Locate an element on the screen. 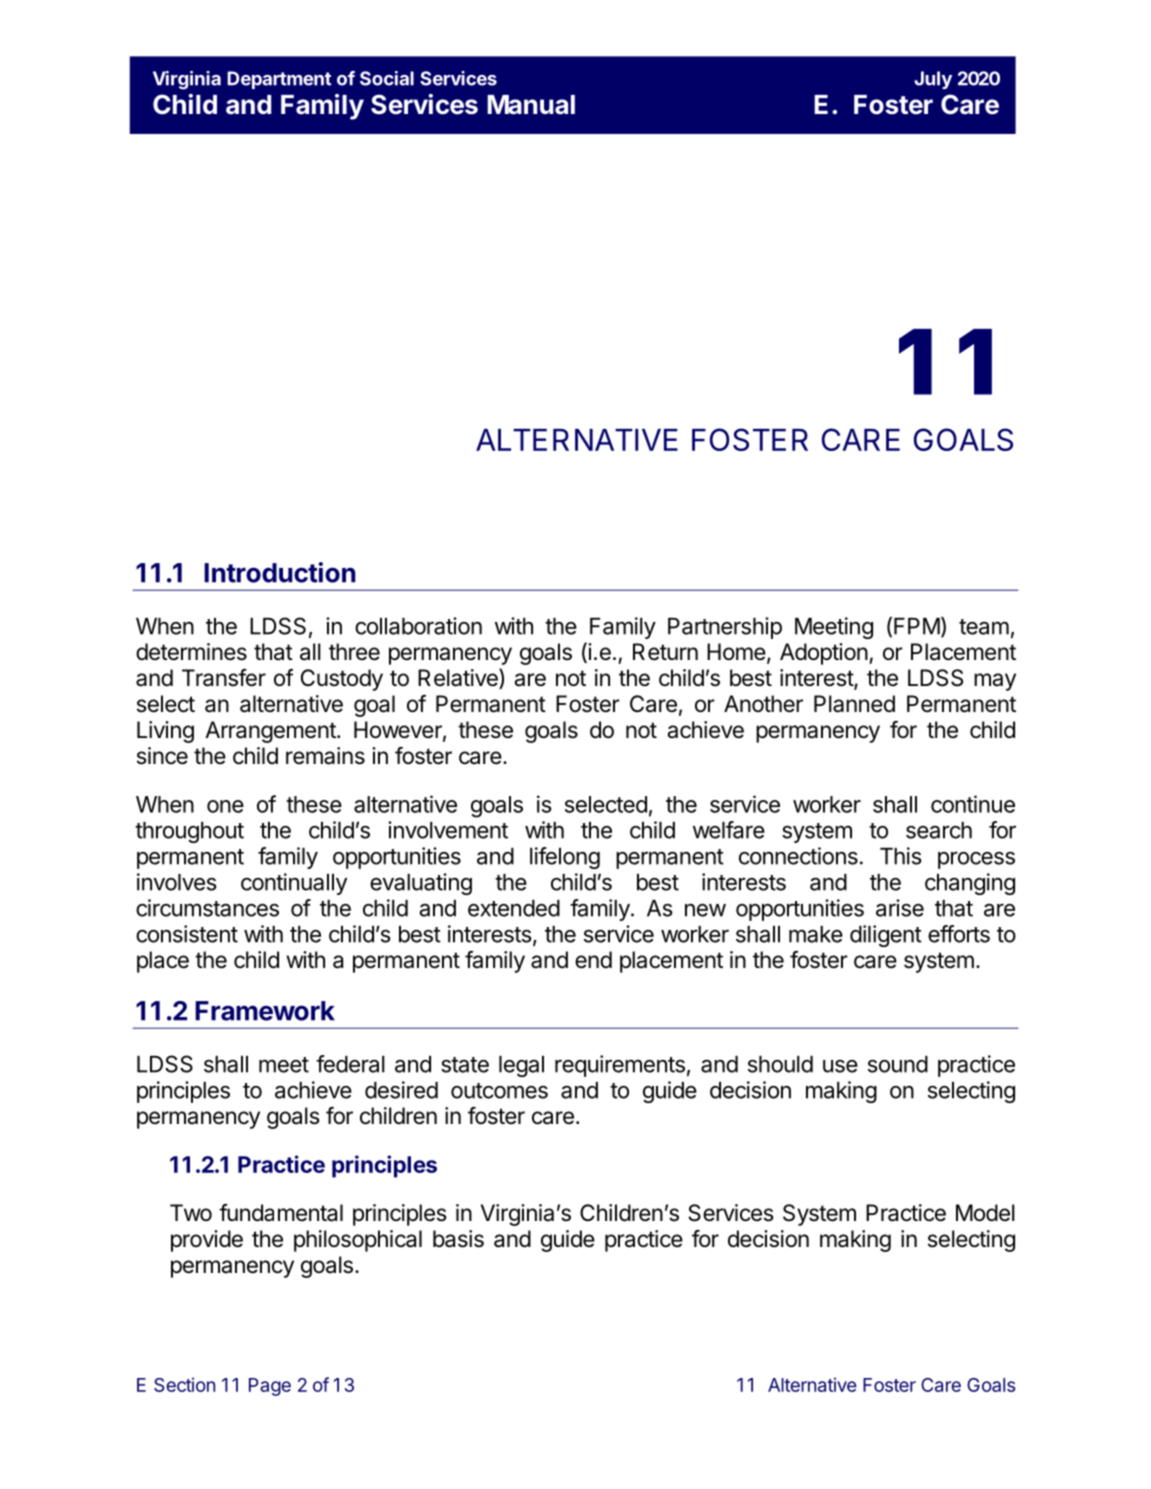 This screenshot has width=1151, height=1489. Framework is located at coordinates (265, 1011).
